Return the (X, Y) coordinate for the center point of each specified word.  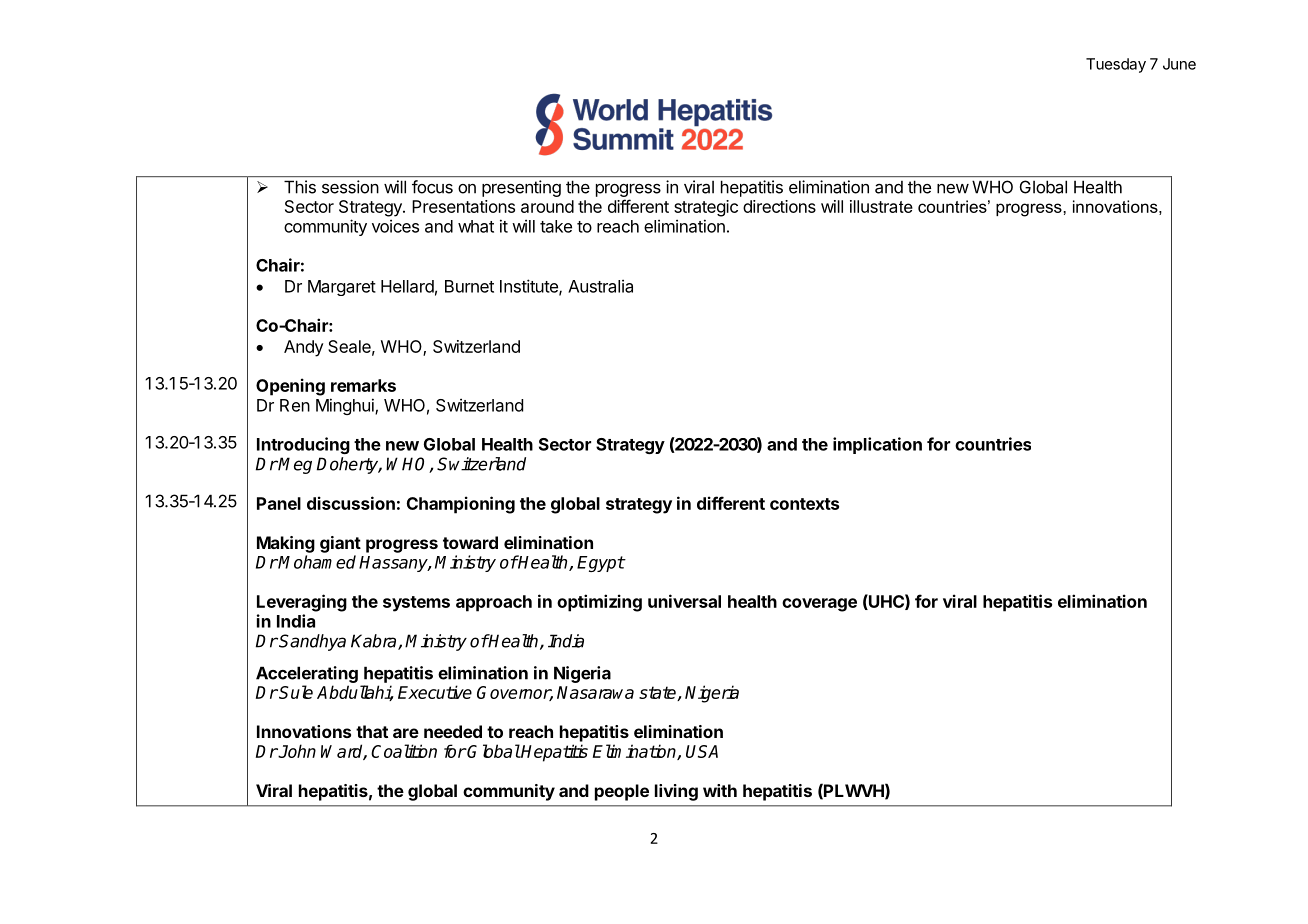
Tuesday (1116, 65)
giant (340, 544)
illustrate (881, 206)
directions (779, 206)
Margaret (342, 288)
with (720, 790)
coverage (819, 605)
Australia (600, 286)
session (350, 187)
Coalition (404, 751)
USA (702, 751)
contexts (804, 504)
